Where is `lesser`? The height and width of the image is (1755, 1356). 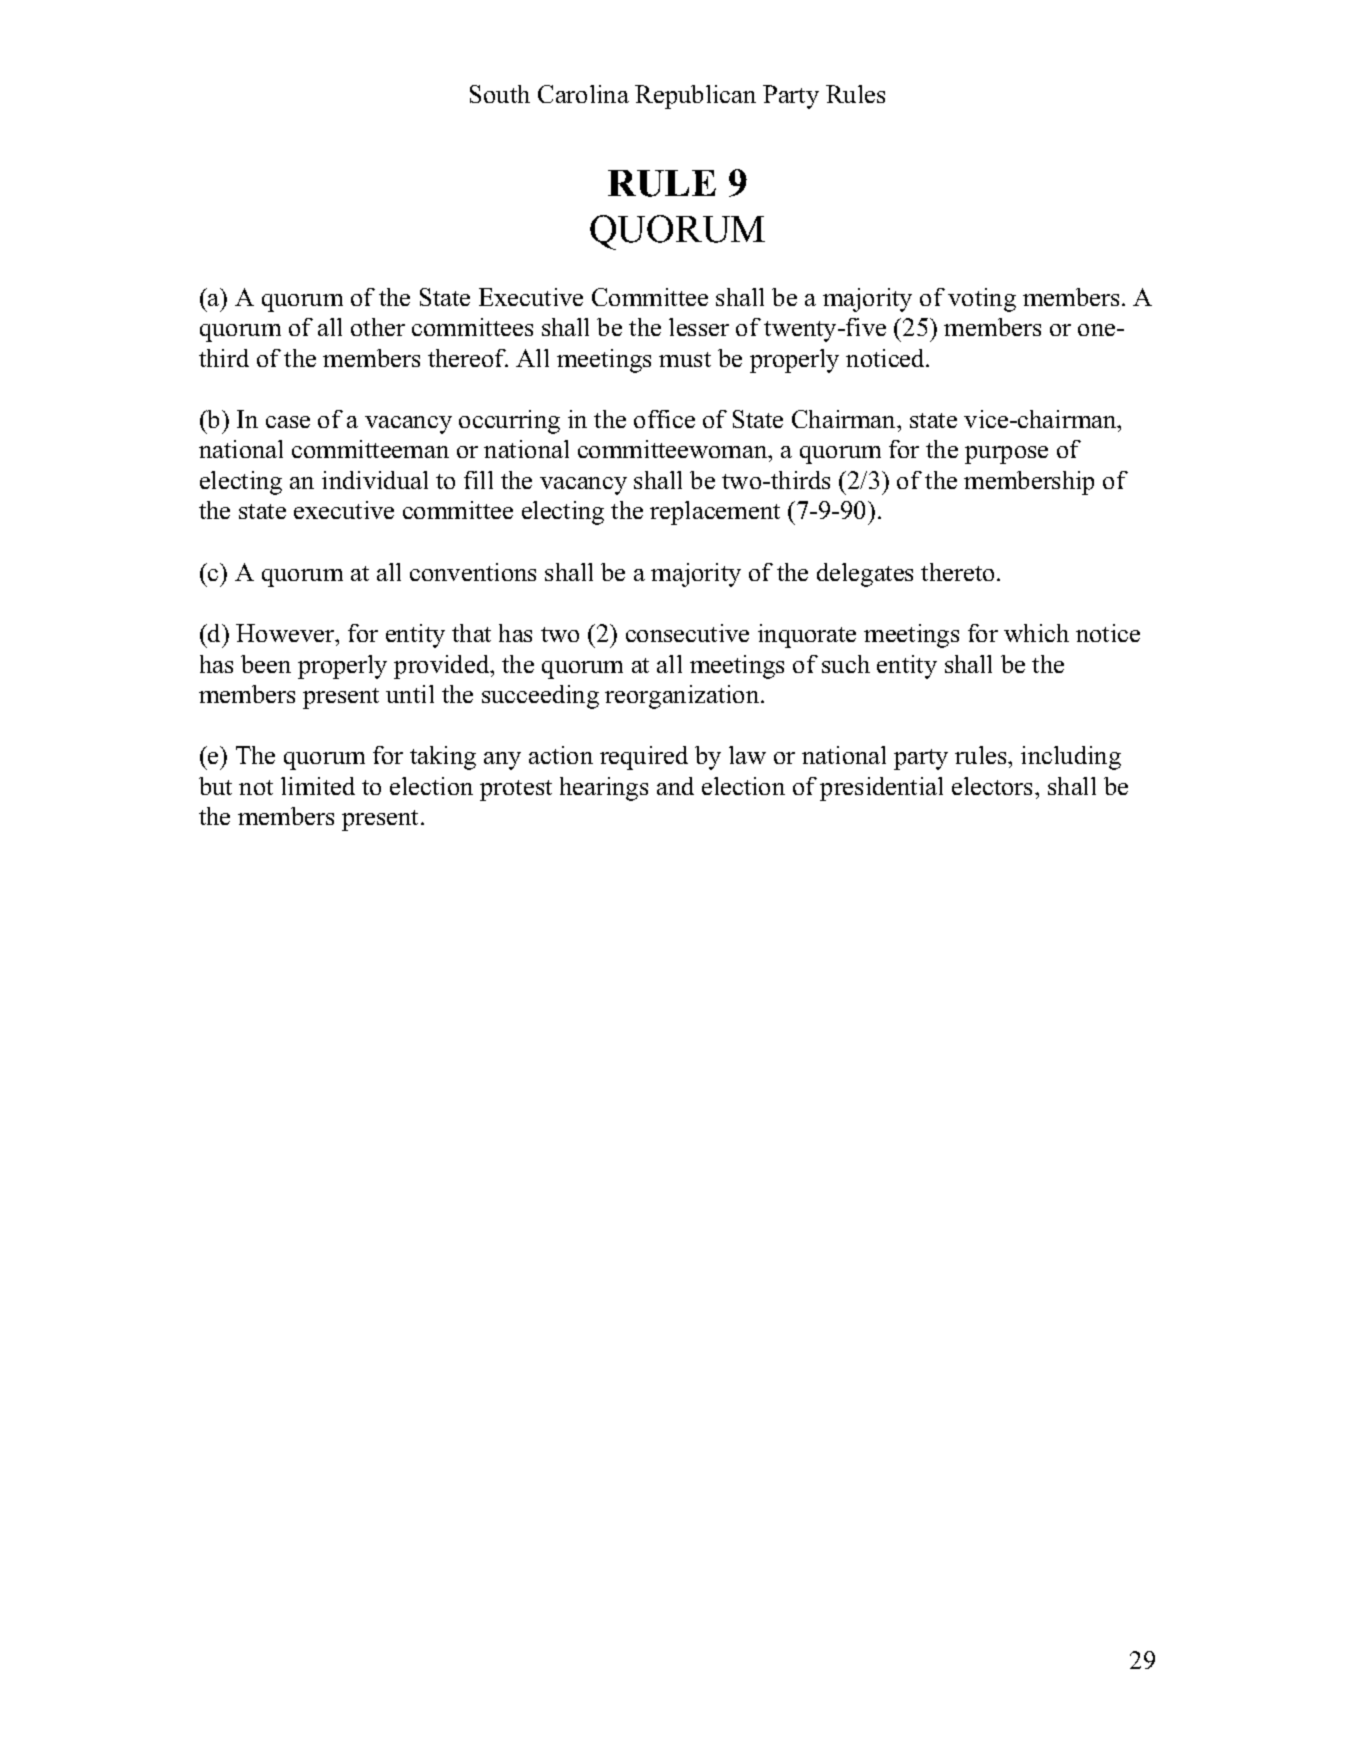 lesser is located at coordinates (699, 327).
